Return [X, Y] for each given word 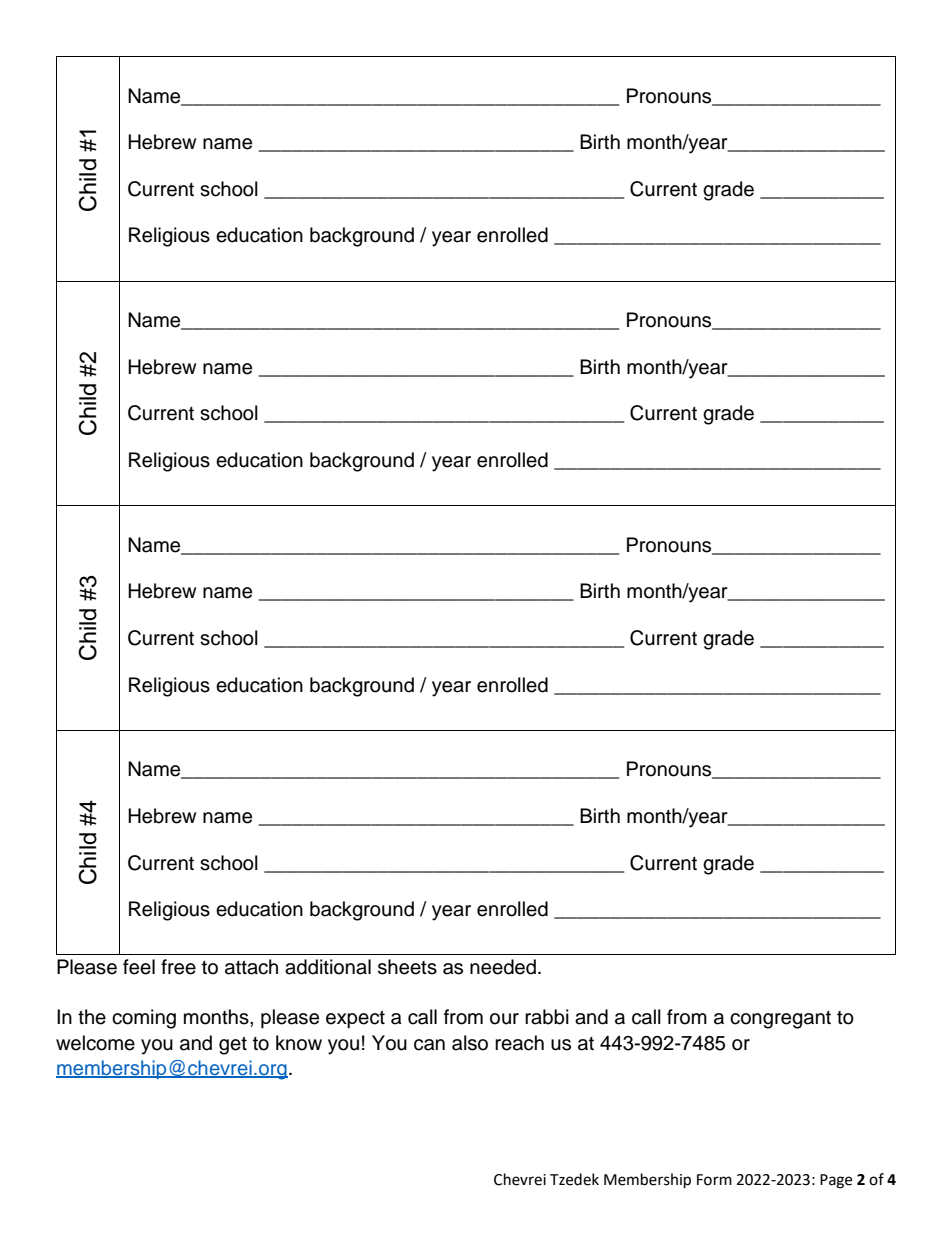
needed [503, 967]
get [233, 1046]
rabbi [547, 1017]
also [470, 1043]
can [429, 1045]
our [504, 1019]
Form [714, 1180]
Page [836, 1181]
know [299, 1043]
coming [144, 1019]
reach [519, 1043]
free [178, 967]
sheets [407, 967]
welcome [95, 1043]
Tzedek [574, 1179]
